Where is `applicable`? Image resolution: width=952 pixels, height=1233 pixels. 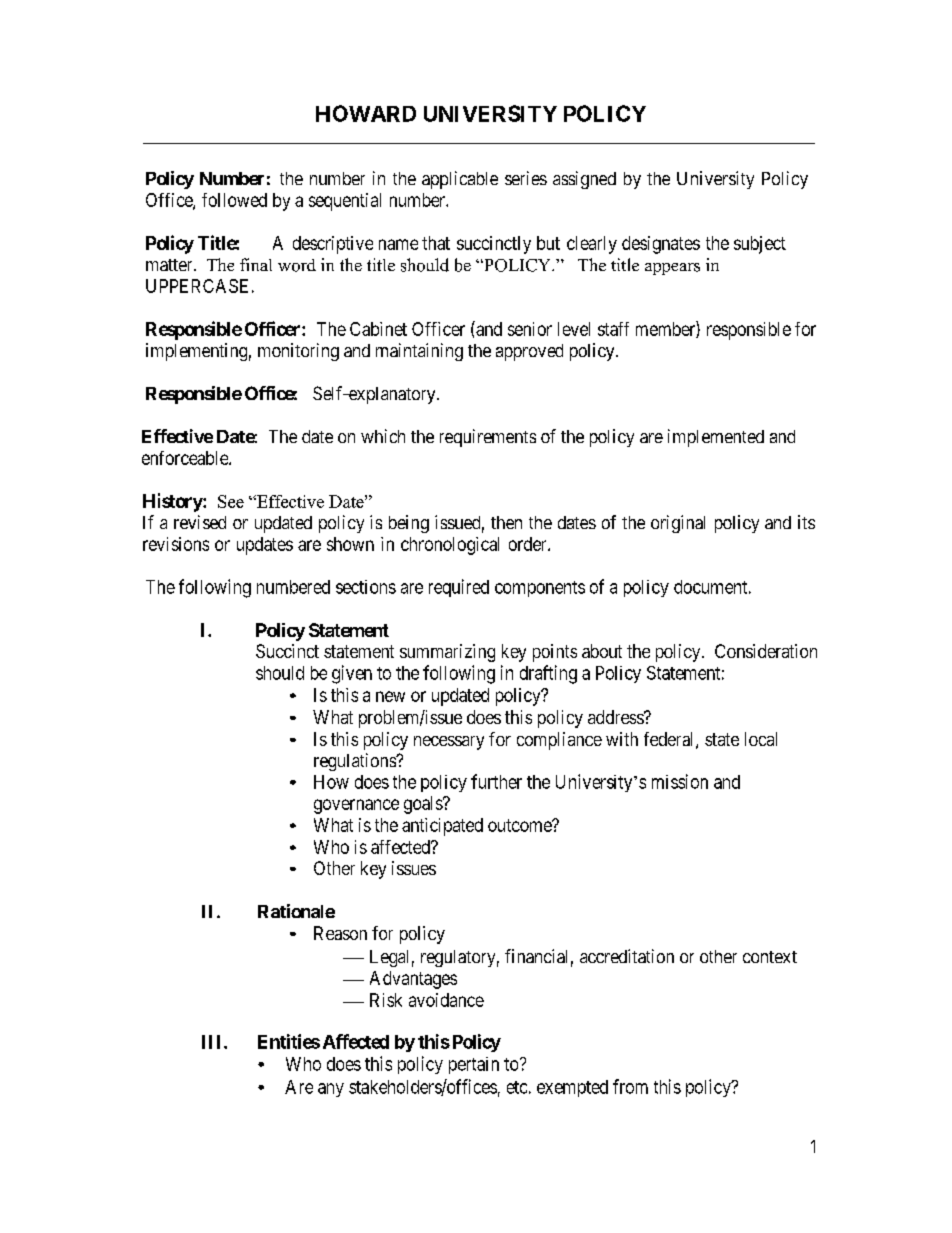
applicable is located at coordinates (460, 180).
